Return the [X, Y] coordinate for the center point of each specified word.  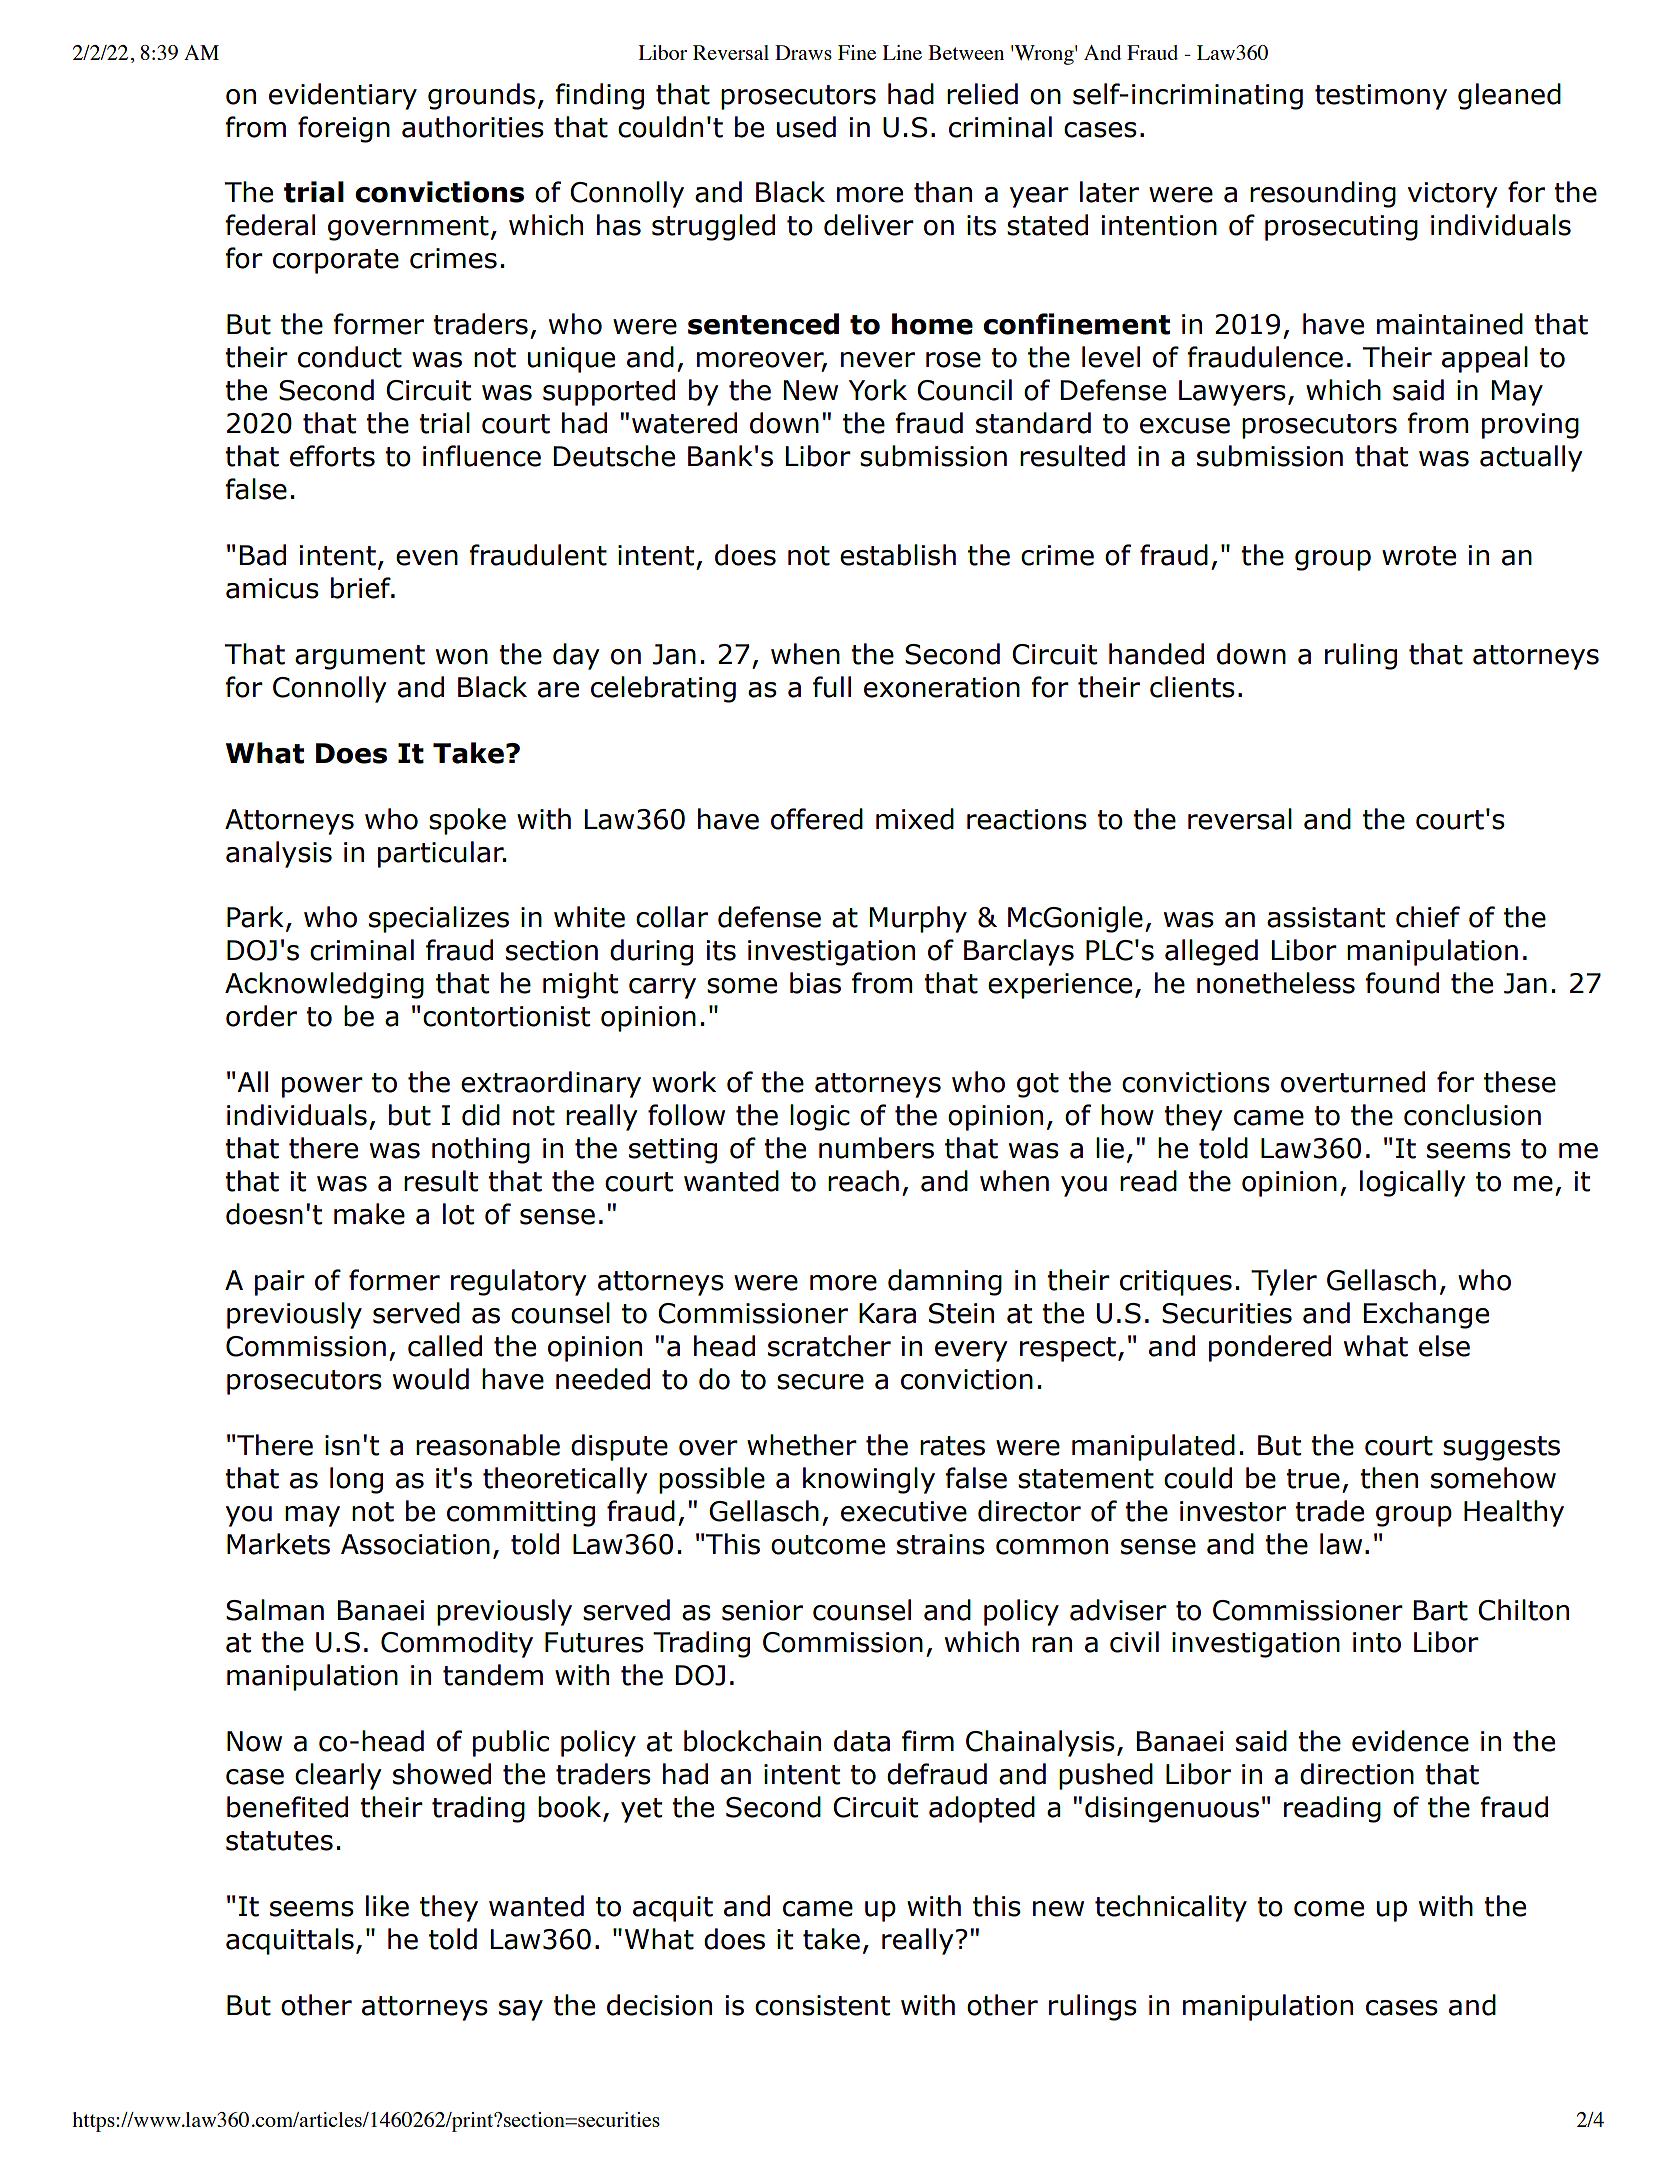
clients [1192, 687]
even [427, 558]
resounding [1323, 194]
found [1402, 983]
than [943, 192]
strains [941, 1544]
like [387, 1906]
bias [815, 983]
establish [898, 555]
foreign [344, 129]
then [1389, 1478]
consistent [822, 2005]
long [356, 1480]
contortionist [506, 1016]
